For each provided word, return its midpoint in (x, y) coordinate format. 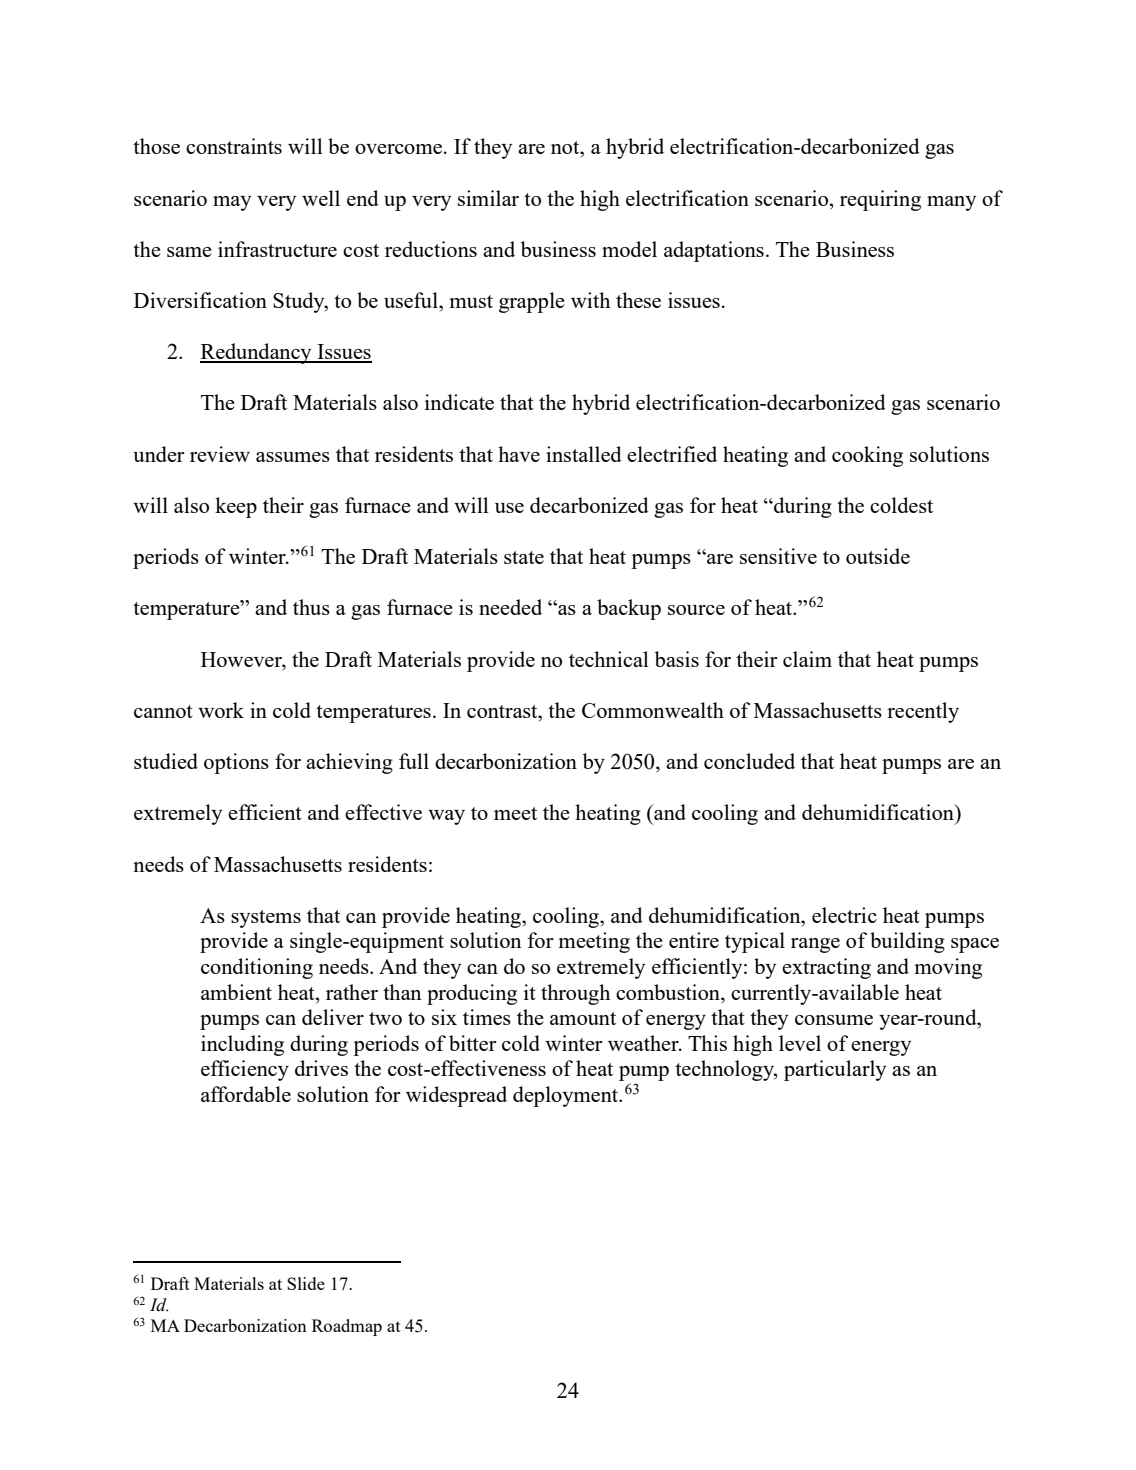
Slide (306, 1283)
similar (488, 198)
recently (923, 712)
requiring (880, 200)
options (236, 763)
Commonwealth (653, 710)
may (232, 203)
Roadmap (347, 1327)
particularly (835, 1070)
